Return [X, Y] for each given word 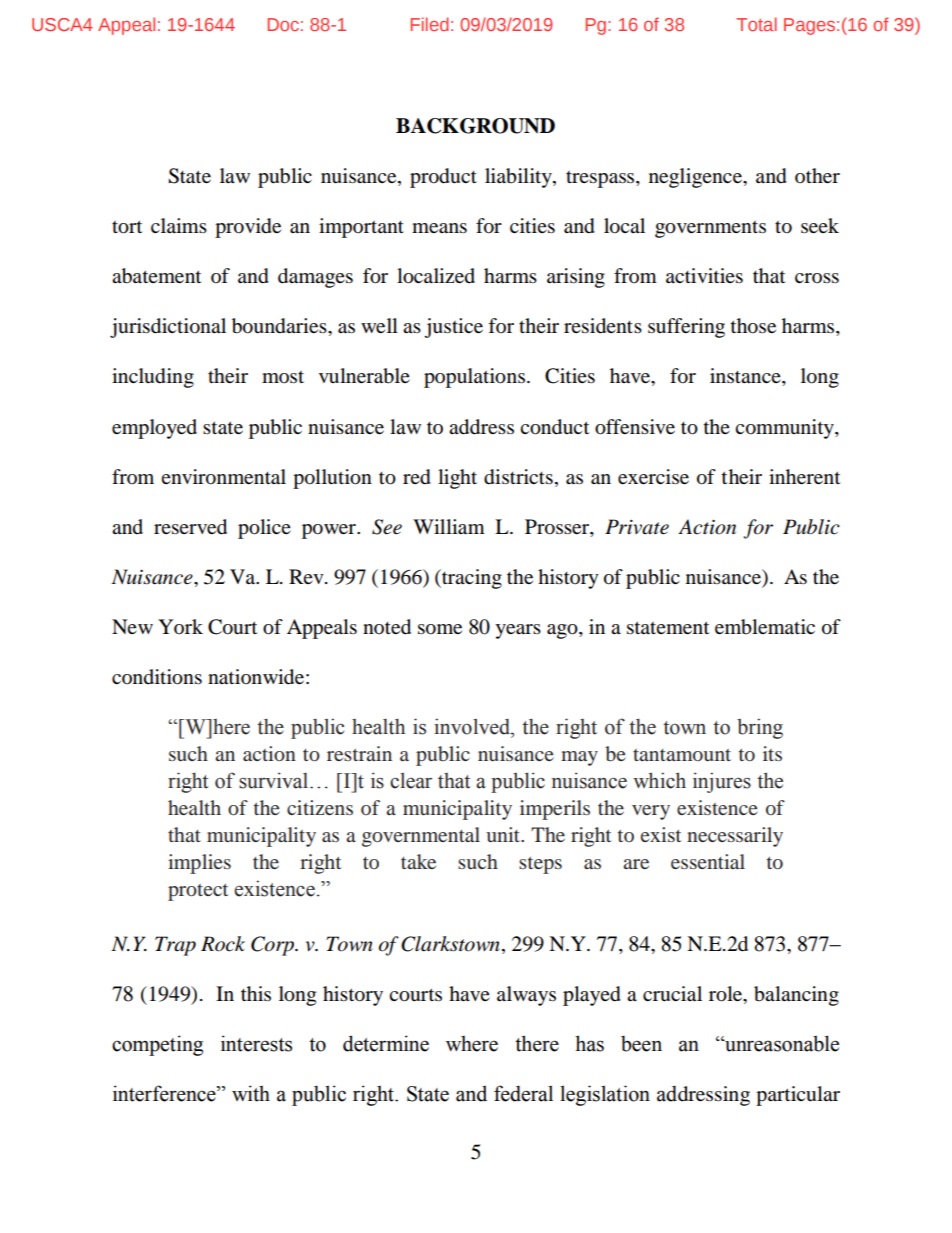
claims [179, 225]
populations [474, 378]
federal [523, 1093]
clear [411, 780]
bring [760, 728]
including [153, 378]
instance [746, 377]
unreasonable [781, 1043]
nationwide [256, 677]
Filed [430, 24]
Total [756, 24]
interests [256, 1043]
